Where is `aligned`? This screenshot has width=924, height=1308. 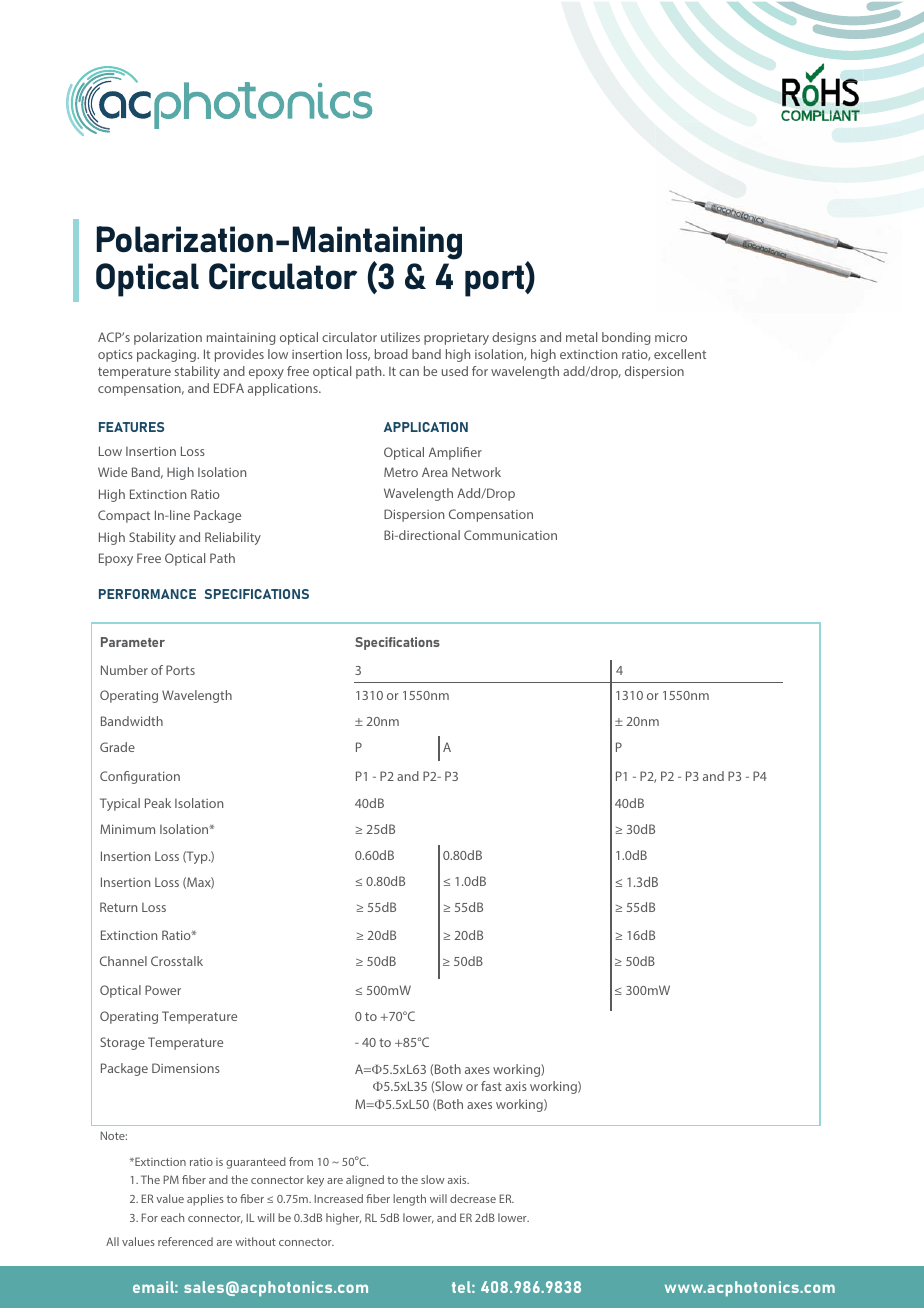
aligned is located at coordinates (365, 1181).
